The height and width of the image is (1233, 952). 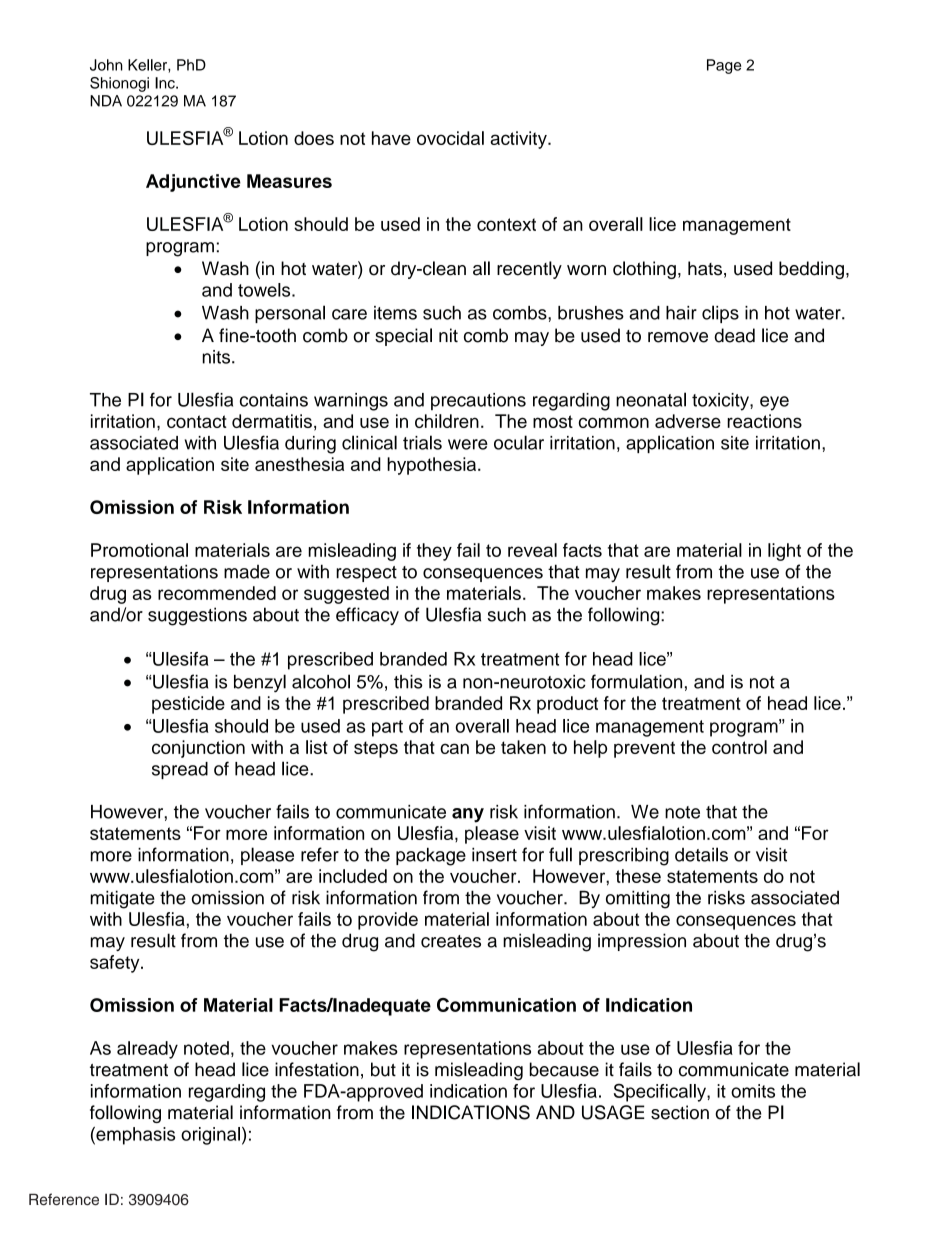 I want to click on they, so click(x=434, y=552).
